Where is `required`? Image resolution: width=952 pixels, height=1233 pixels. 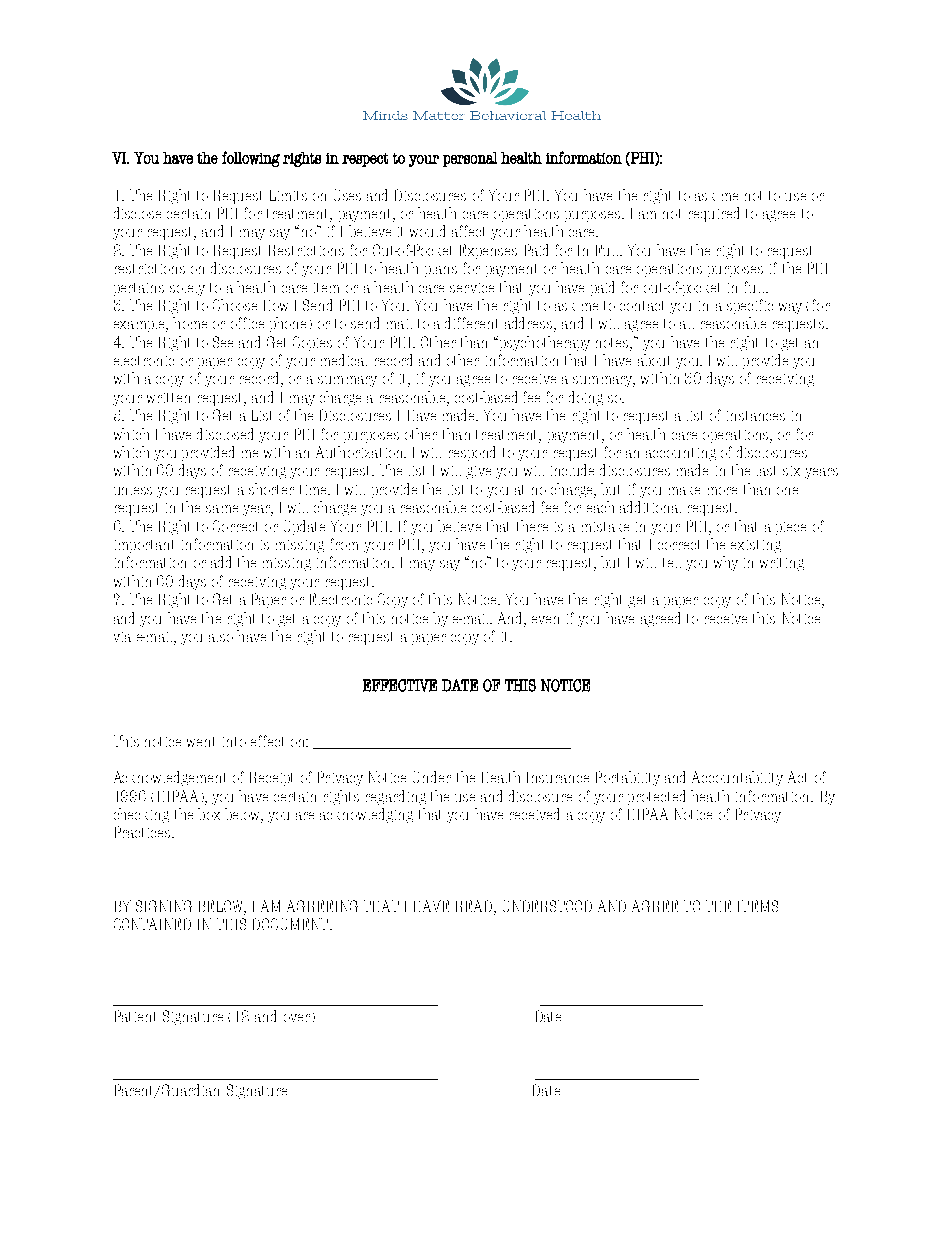 required is located at coordinates (714, 214).
